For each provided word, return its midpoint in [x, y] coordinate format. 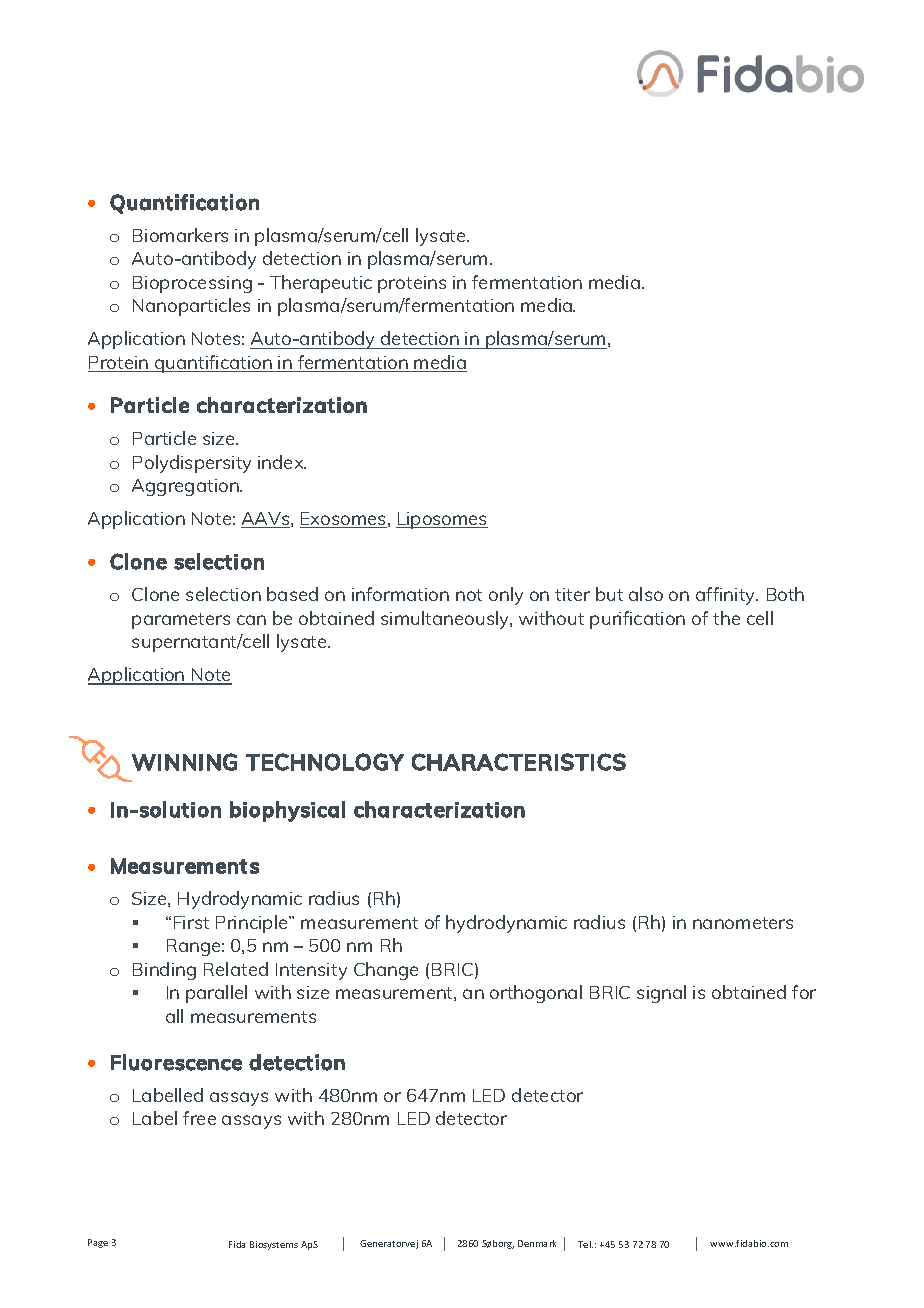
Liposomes [442, 520]
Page [98, 1243]
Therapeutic [321, 284]
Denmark [537, 1243]
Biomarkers [180, 235]
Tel [585, 1244]
